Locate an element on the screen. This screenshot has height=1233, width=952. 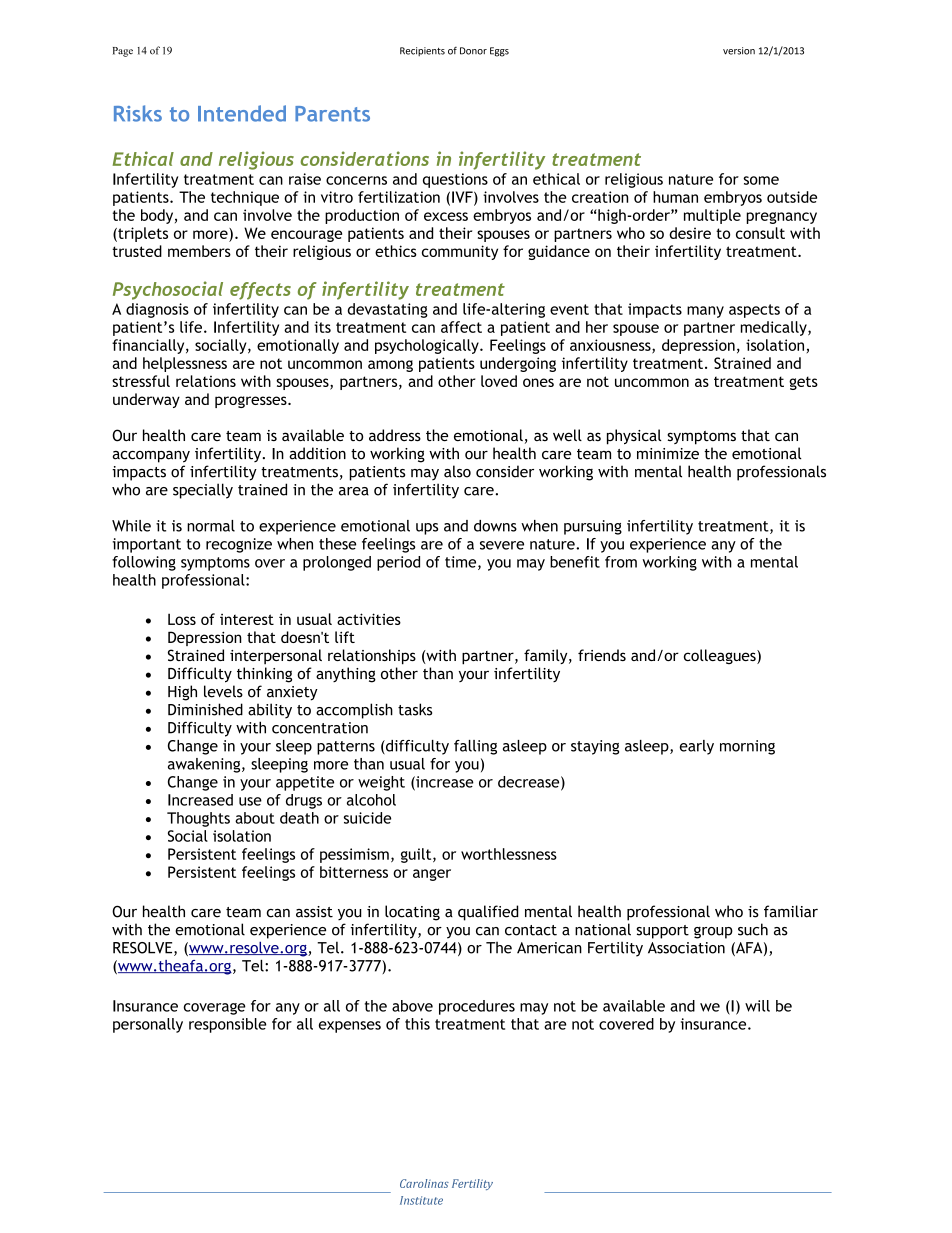
many is located at coordinates (705, 312).
